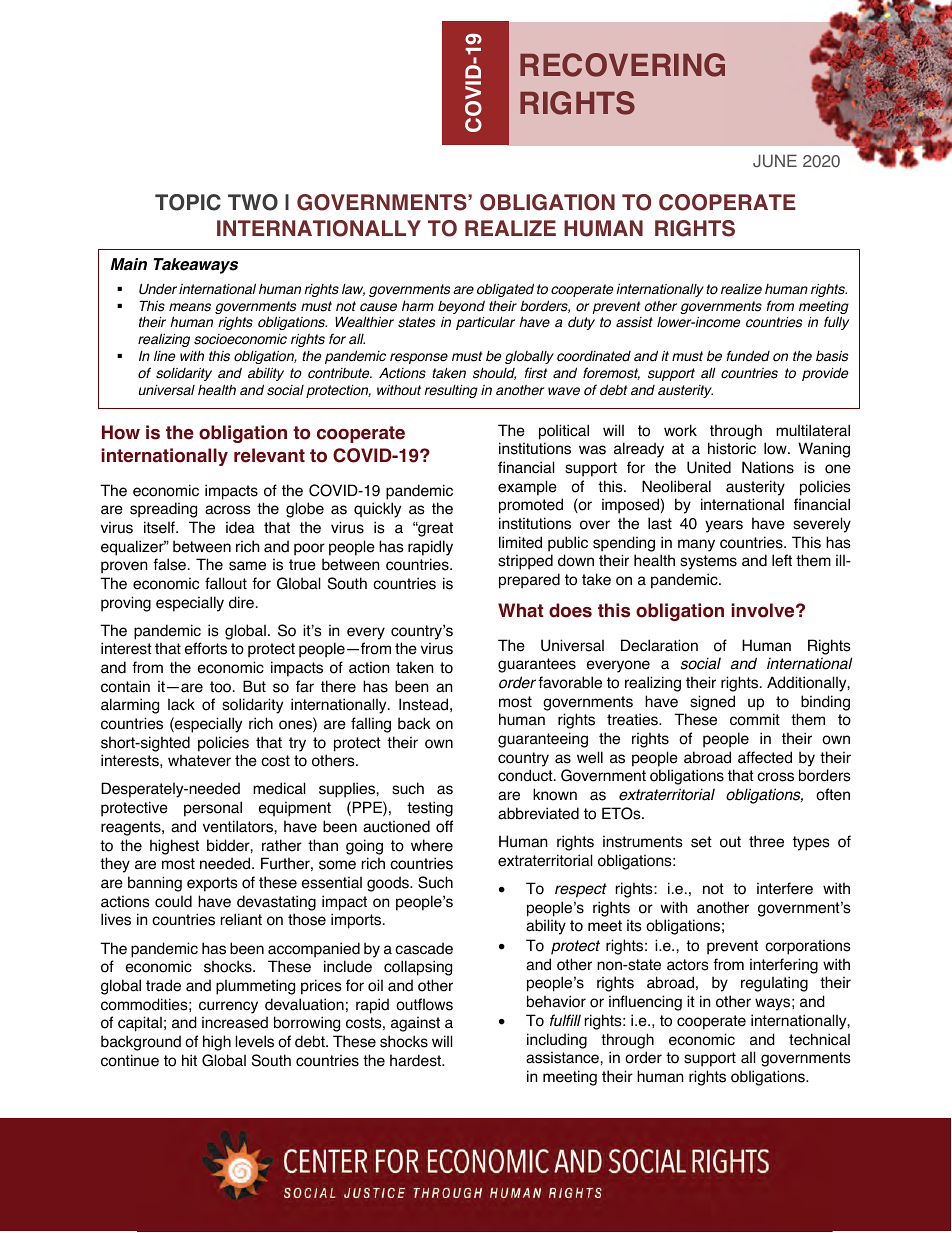  What do you see at coordinates (505, 290) in the screenshot?
I see `obligated` at bounding box center [505, 290].
